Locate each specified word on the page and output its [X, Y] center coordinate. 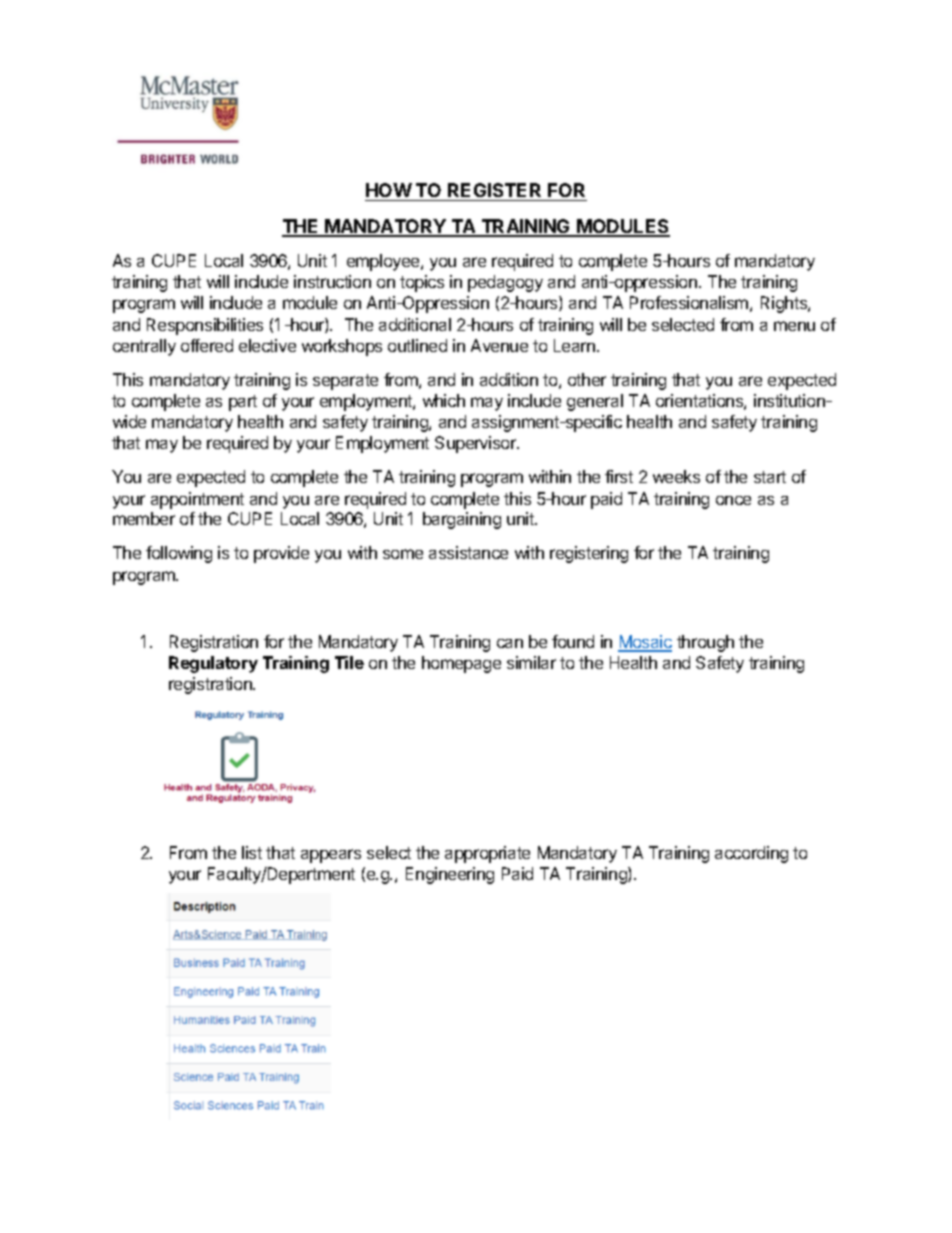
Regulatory [213, 664]
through [705, 643]
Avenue [499, 345]
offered [207, 345]
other [587, 379]
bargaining [462, 520]
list [252, 852]
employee [384, 262]
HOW [389, 190]
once [733, 500]
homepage [461, 664]
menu [794, 326]
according [751, 854]
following [179, 554]
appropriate [487, 854]
